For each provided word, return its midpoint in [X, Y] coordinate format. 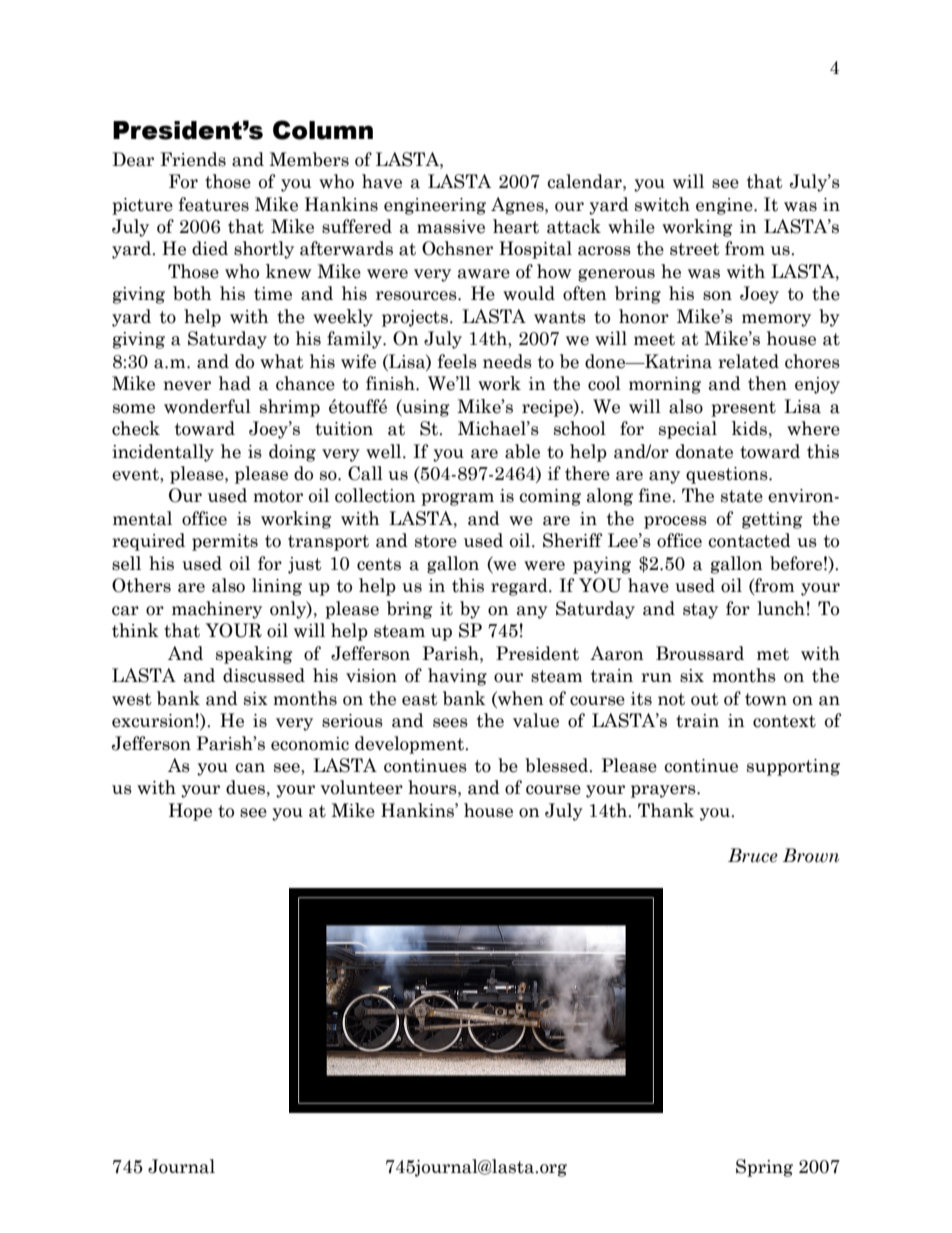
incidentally [163, 453]
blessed [558, 765]
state [742, 496]
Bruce [753, 855]
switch [662, 204]
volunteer [361, 787]
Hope [190, 812]
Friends [193, 159]
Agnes [518, 206]
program [457, 499]
